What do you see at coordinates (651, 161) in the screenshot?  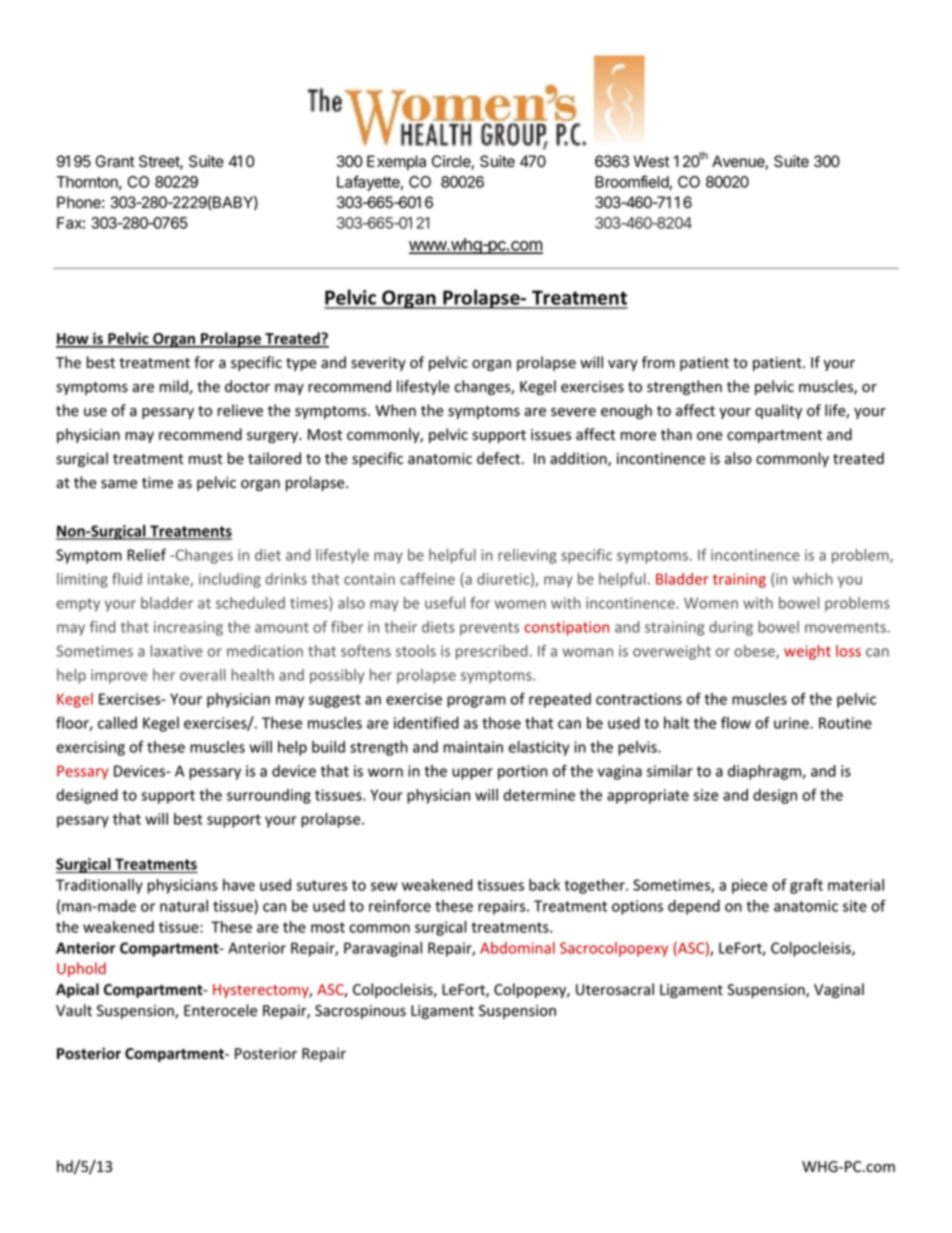 I see `West` at bounding box center [651, 161].
